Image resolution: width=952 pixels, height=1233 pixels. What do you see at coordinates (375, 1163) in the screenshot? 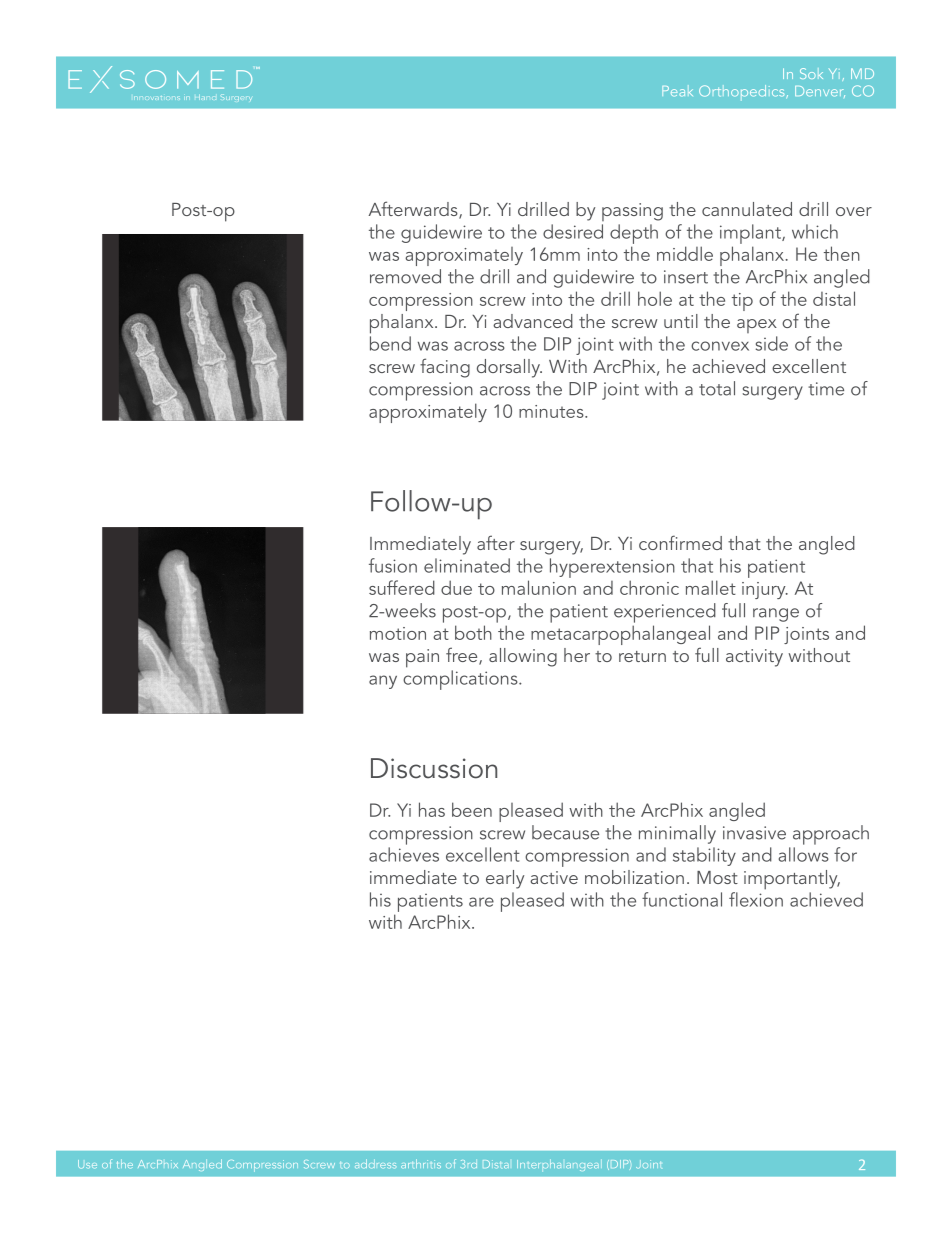
I see `address` at bounding box center [375, 1163].
